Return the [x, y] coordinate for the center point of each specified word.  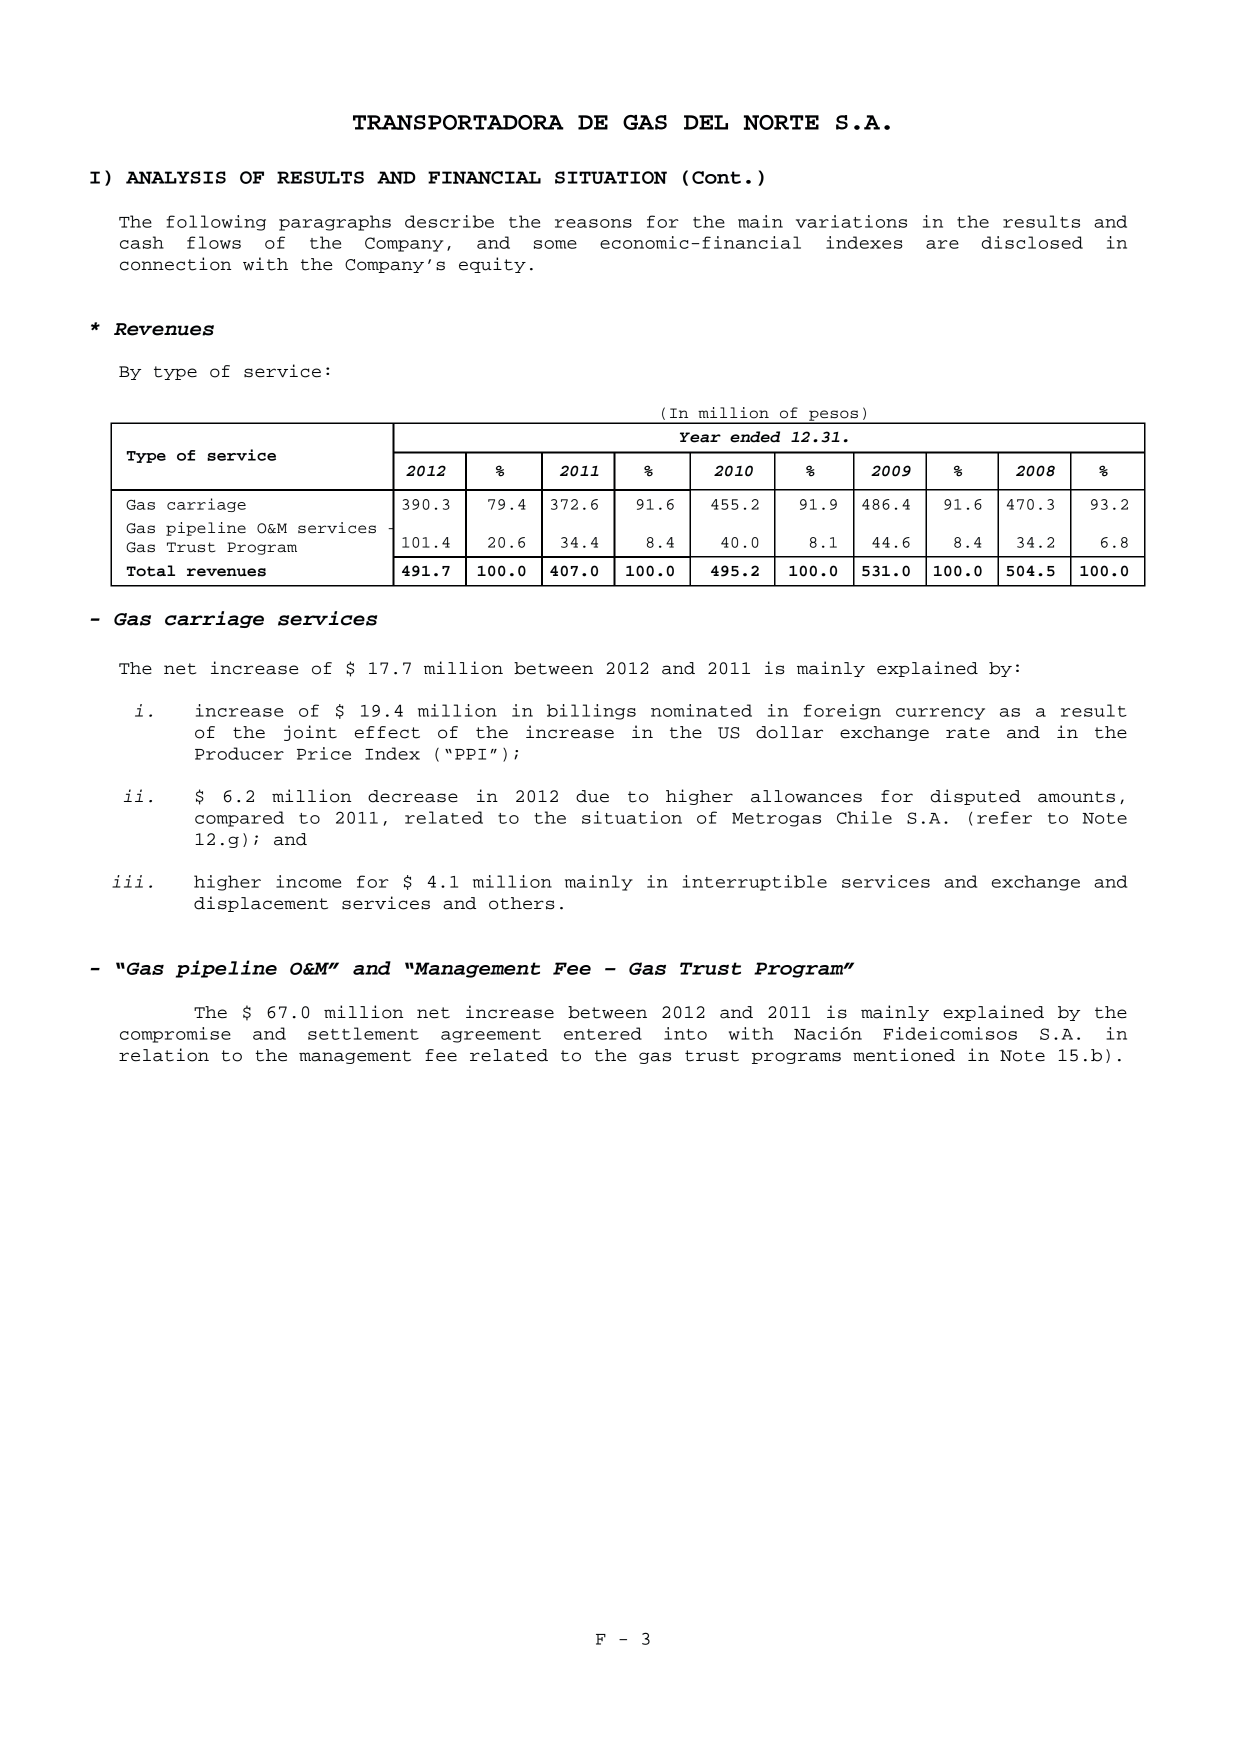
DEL [706, 122]
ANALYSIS [176, 177]
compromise [175, 1035]
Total [151, 571]
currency [940, 714]
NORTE [781, 122]
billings [591, 712]
